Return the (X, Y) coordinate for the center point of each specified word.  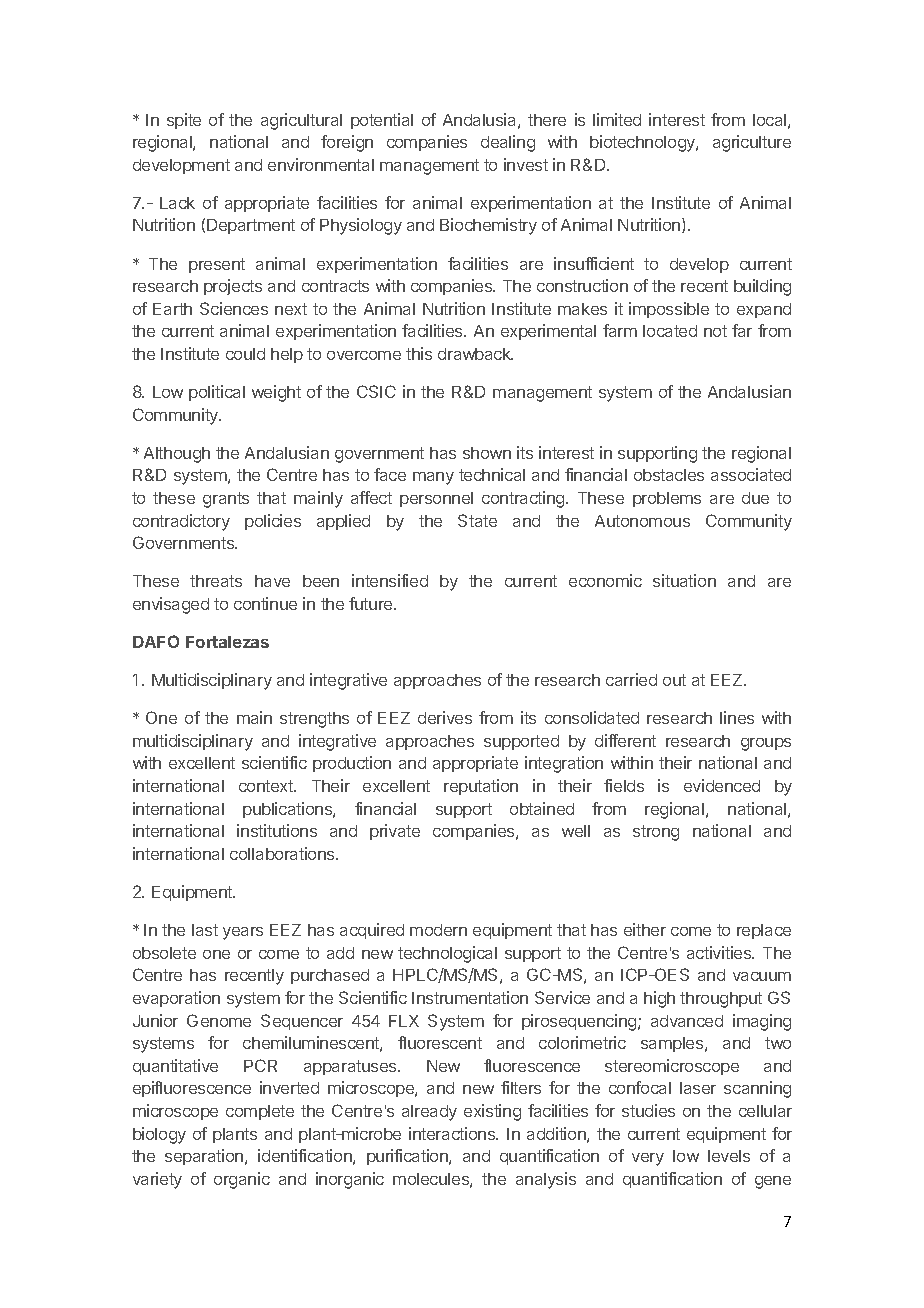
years (243, 933)
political (217, 393)
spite (184, 121)
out (674, 680)
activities (720, 952)
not (715, 331)
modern (438, 930)
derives (445, 717)
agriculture (752, 143)
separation (205, 1157)
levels (729, 1156)
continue (265, 603)
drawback (475, 354)
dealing (508, 143)
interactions (453, 1133)
